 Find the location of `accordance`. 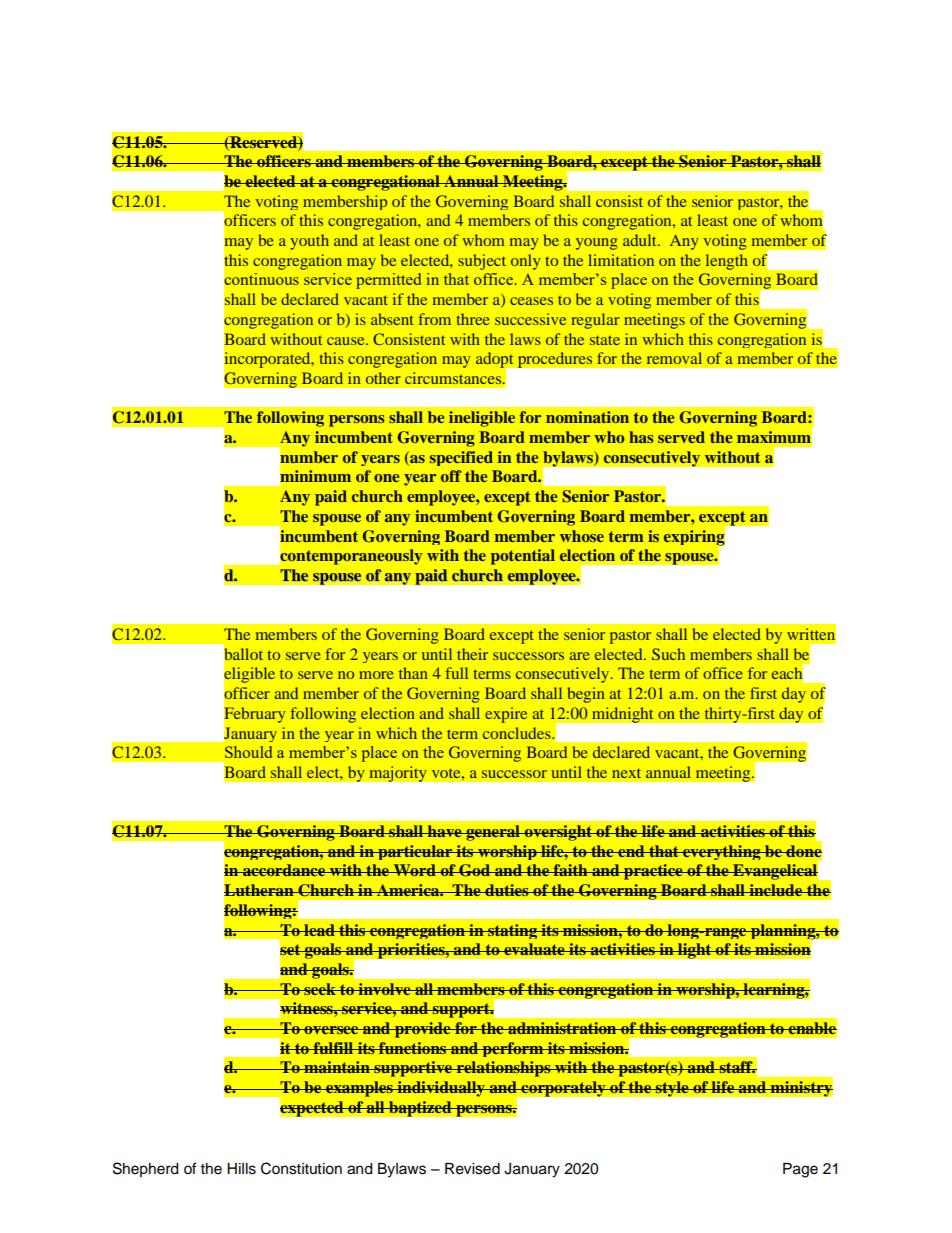

accordance is located at coordinates (284, 870).
